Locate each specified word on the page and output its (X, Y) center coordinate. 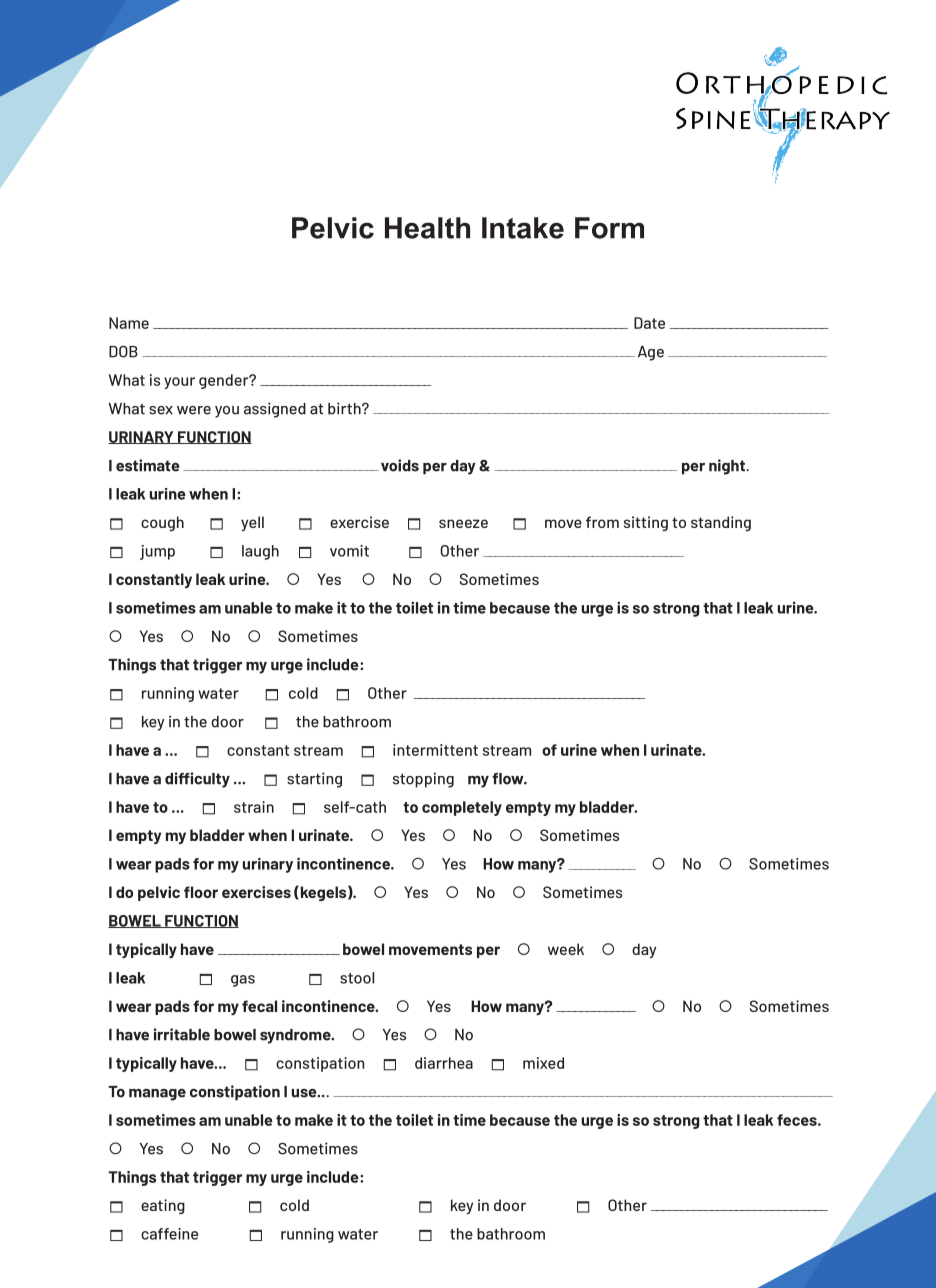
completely (462, 808)
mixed (543, 1063)
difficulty (197, 780)
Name (129, 323)
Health (427, 228)
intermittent (435, 750)
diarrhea (444, 1063)
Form (609, 228)
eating (163, 1206)
